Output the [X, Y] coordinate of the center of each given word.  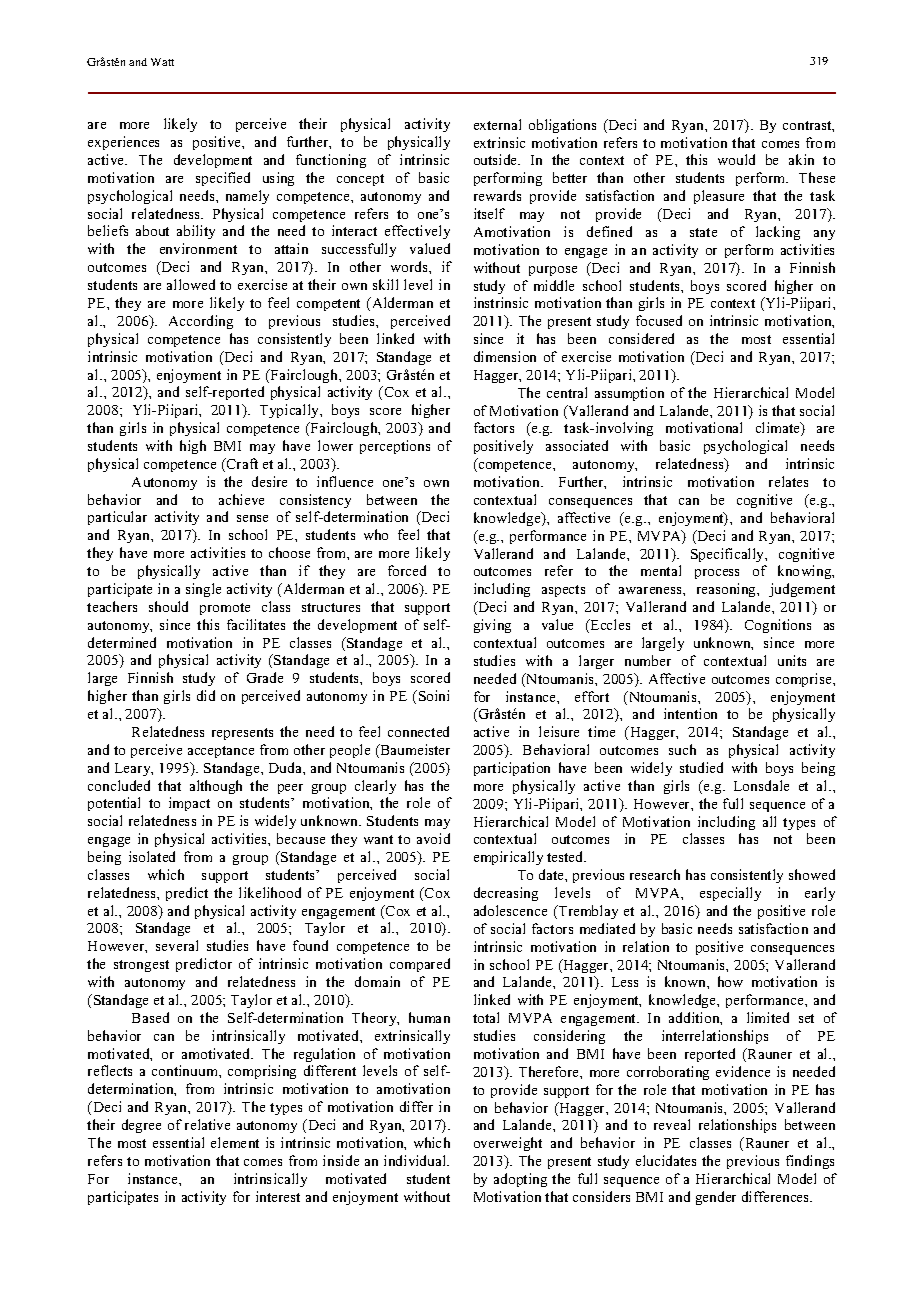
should [168, 606]
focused [659, 320]
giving [492, 626]
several [177, 945]
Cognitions [778, 626]
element [235, 1142]
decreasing [506, 894]
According [201, 322]
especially [730, 894]
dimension [505, 356]
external [497, 124]
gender [716, 1198]
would [736, 159]
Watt [162, 62]
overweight [508, 1144]
